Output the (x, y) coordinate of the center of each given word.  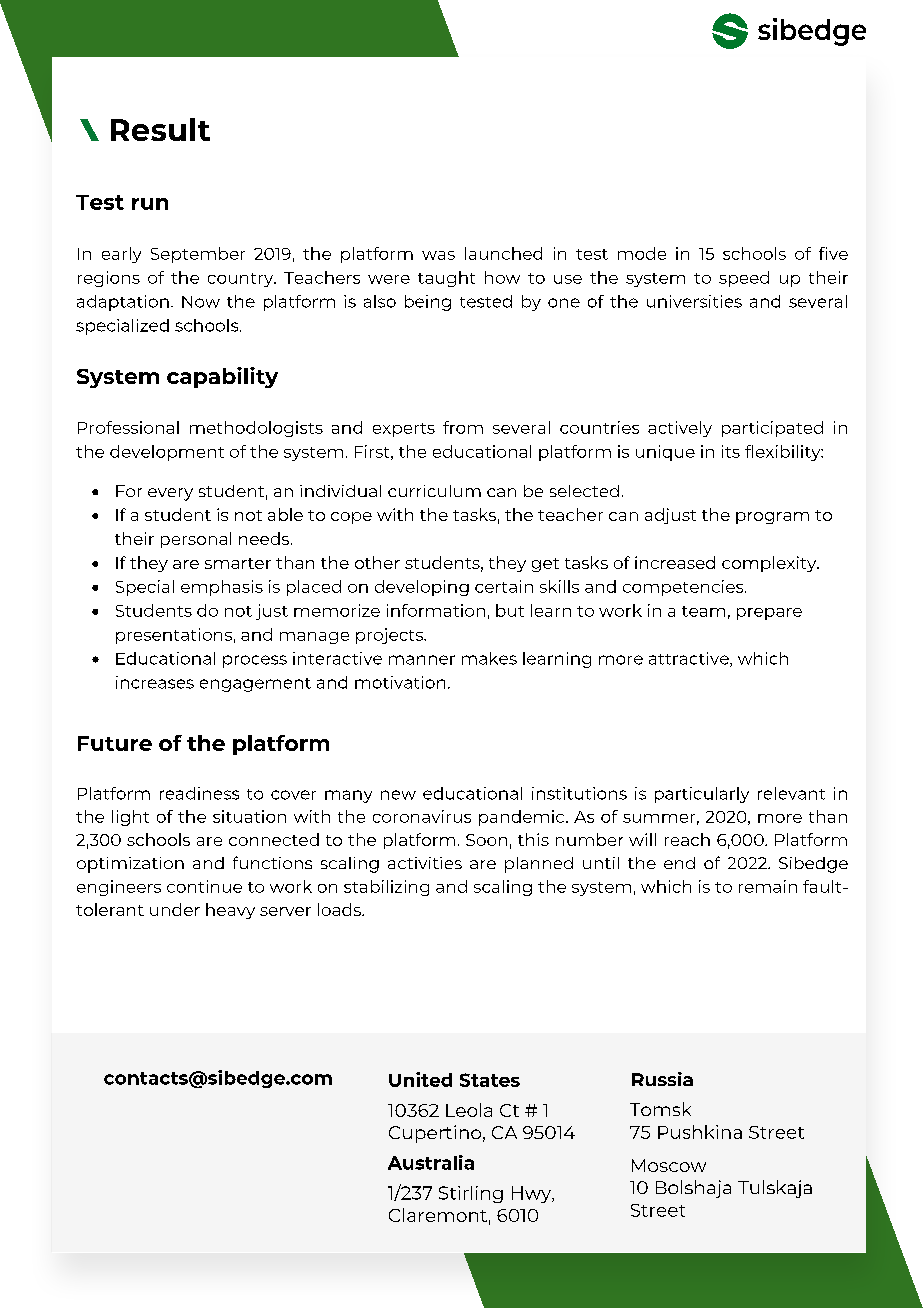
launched (503, 253)
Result (160, 129)
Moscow (669, 1165)
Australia (431, 1162)
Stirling (471, 1194)
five (833, 253)
